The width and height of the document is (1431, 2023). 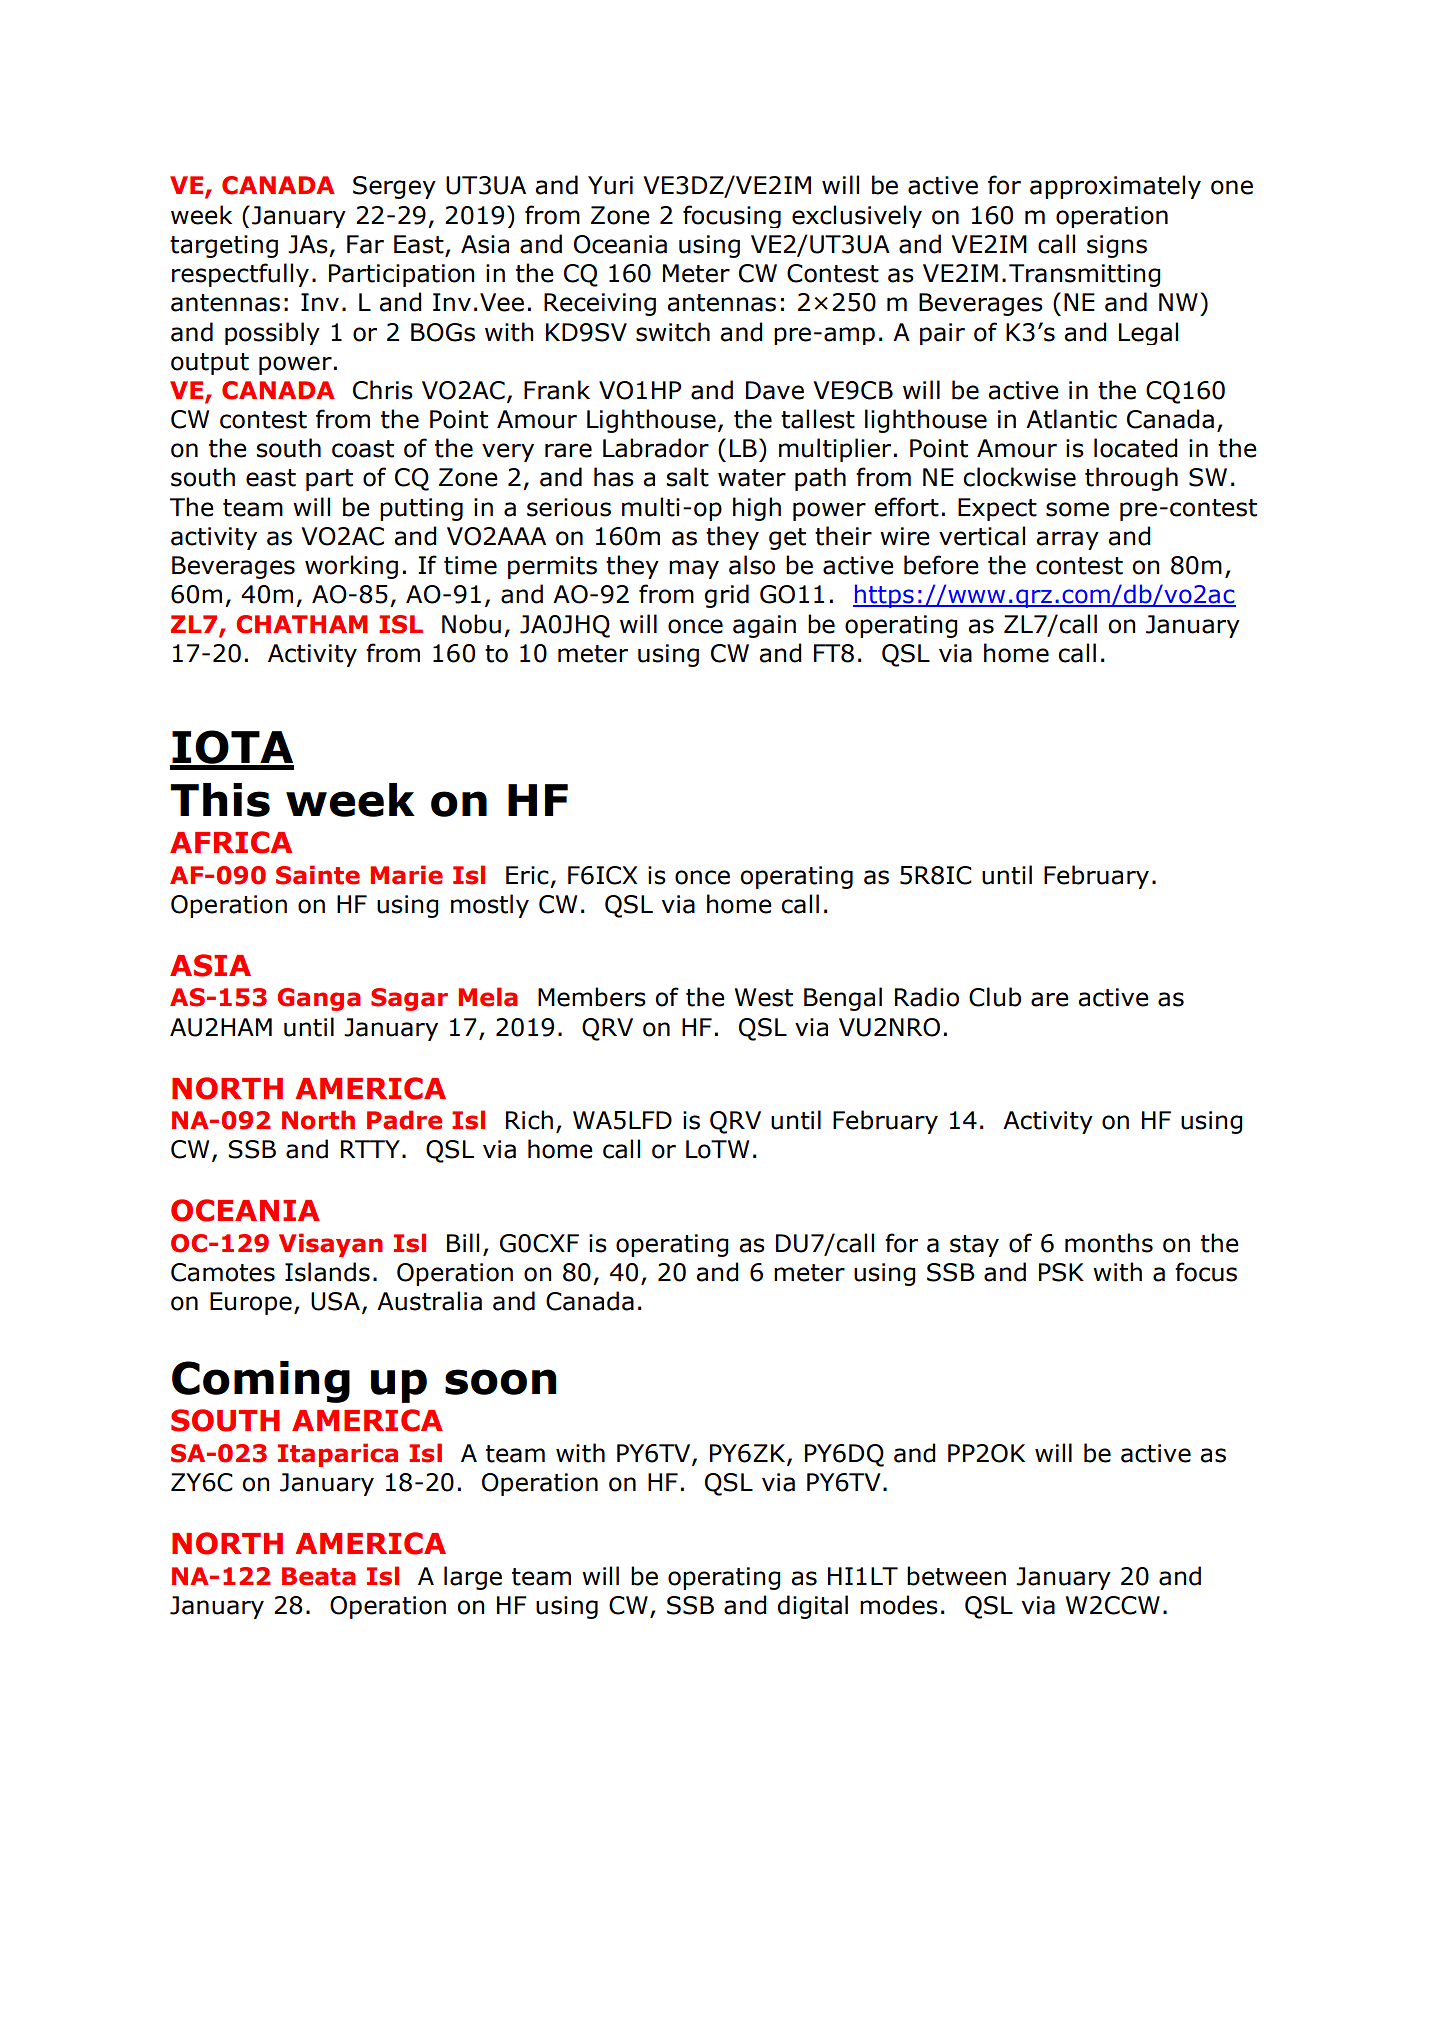 I want to click on between, so click(x=956, y=1576).
